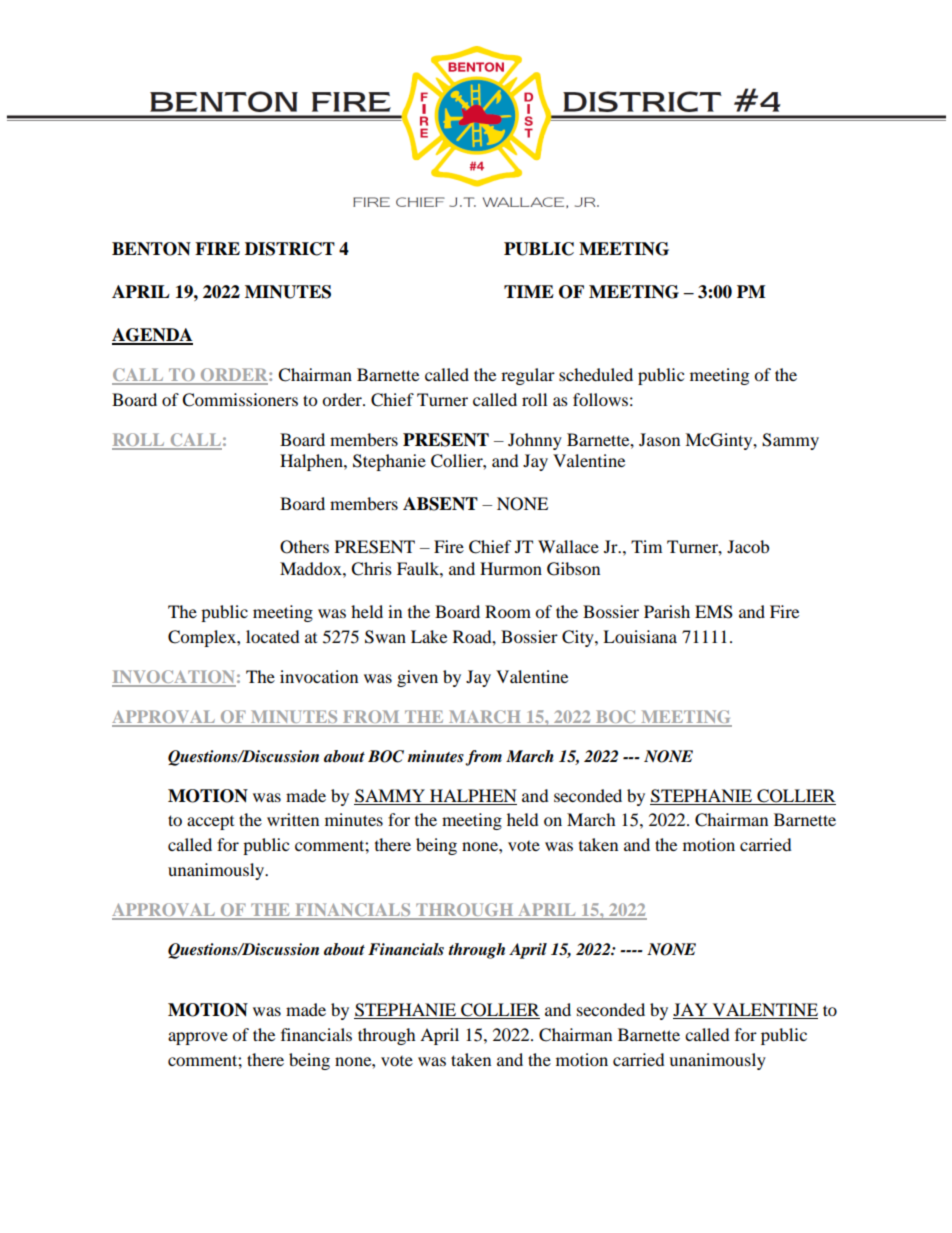  Describe the element at coordinates (198, 1038) in the screenshot. I see `approve` at that location.
